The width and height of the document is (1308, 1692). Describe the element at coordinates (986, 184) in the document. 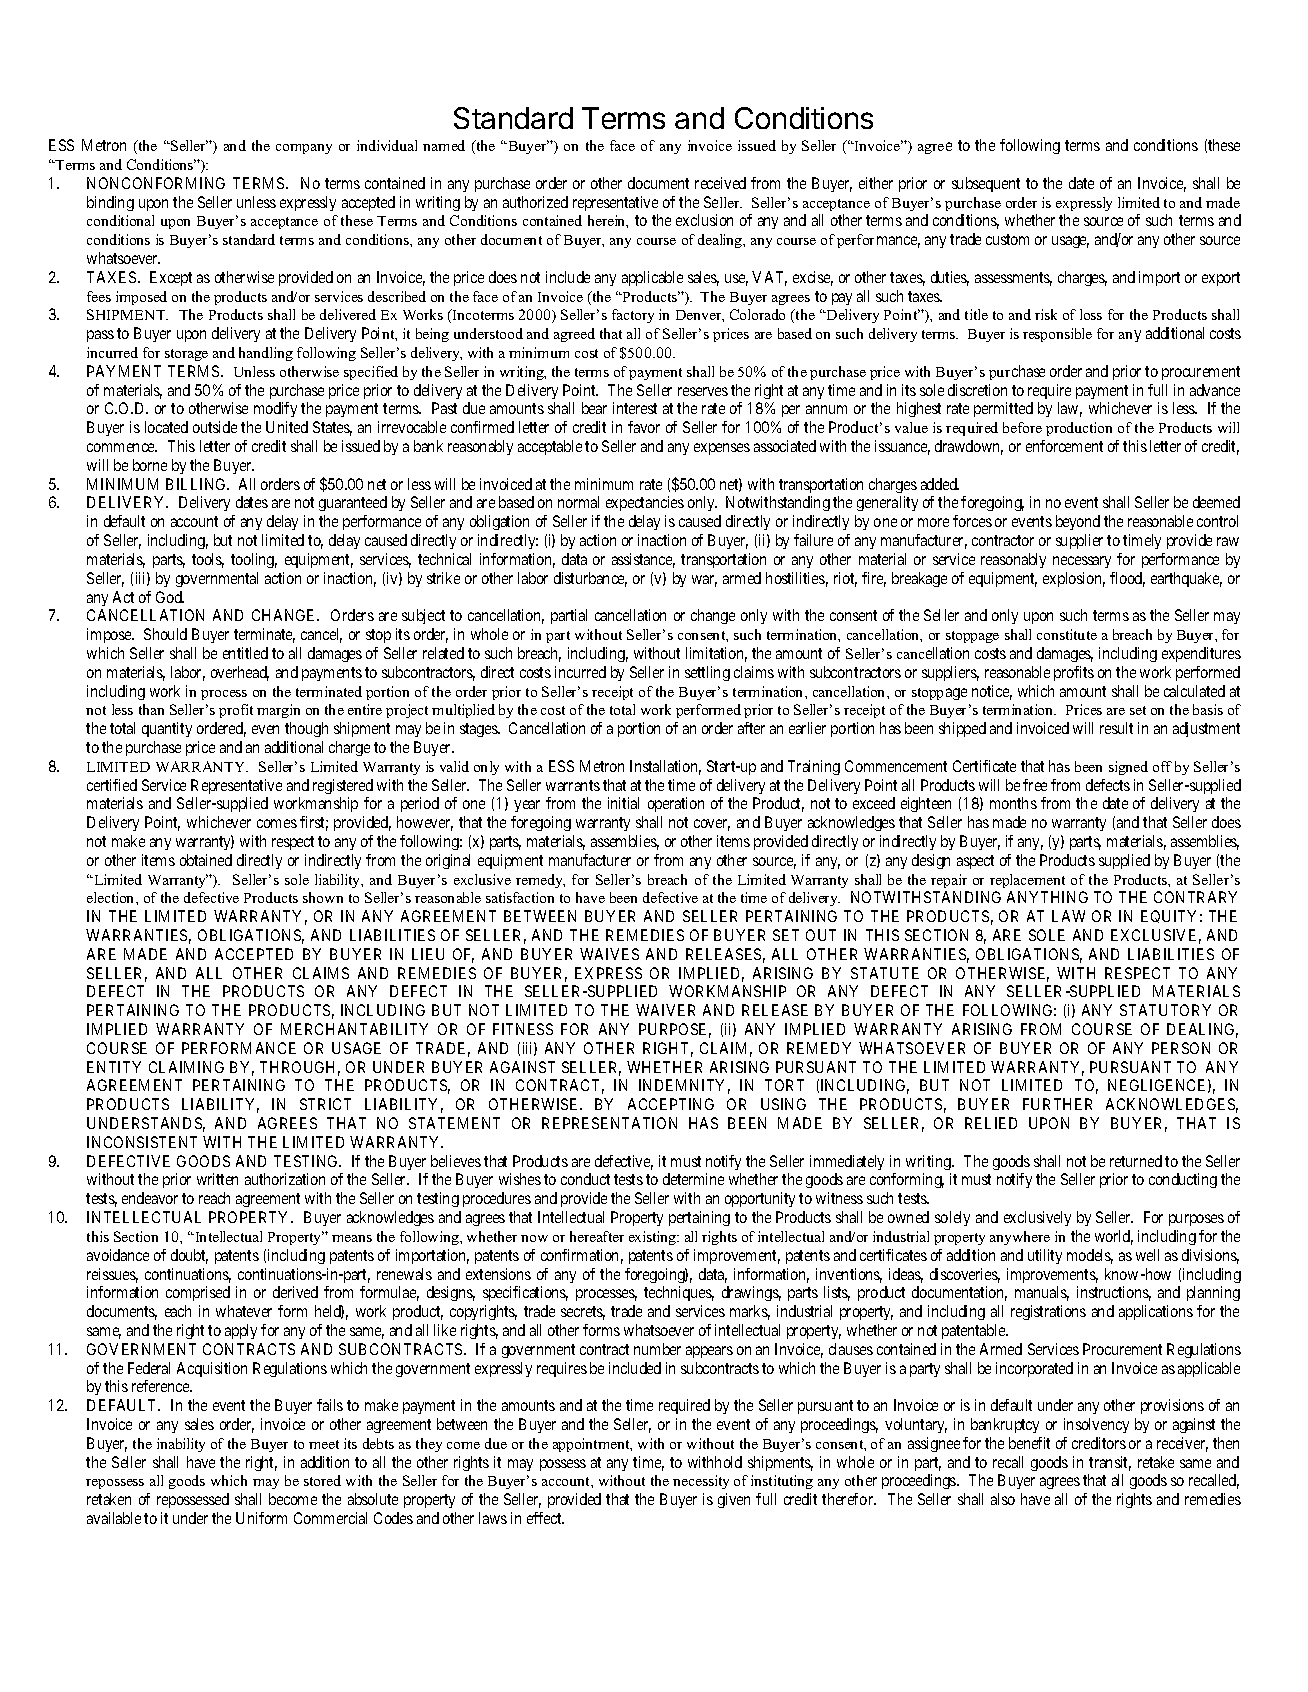

I see `subsequent` at that location.
